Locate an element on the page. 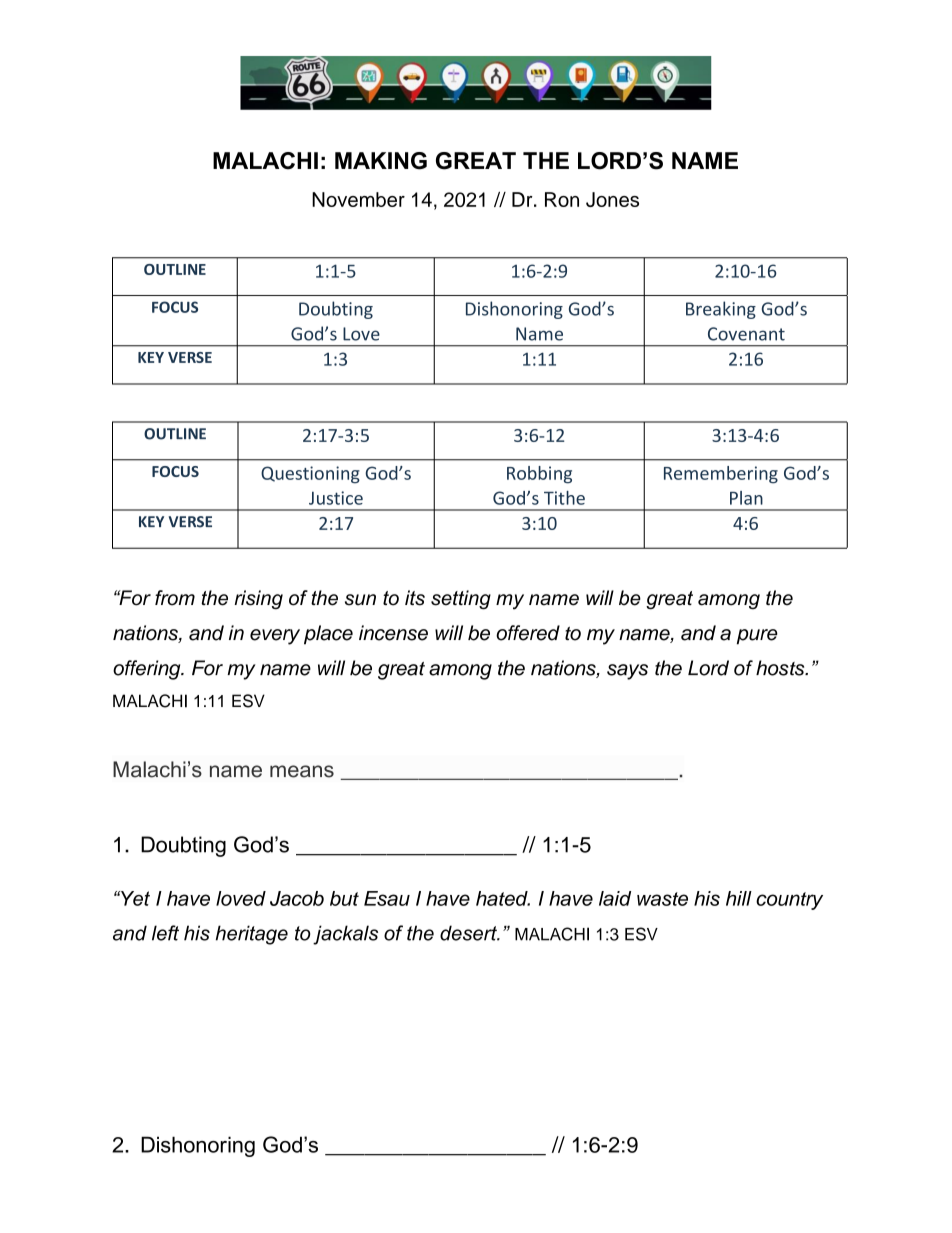  MAKING is located at coordinates (381, 161).
